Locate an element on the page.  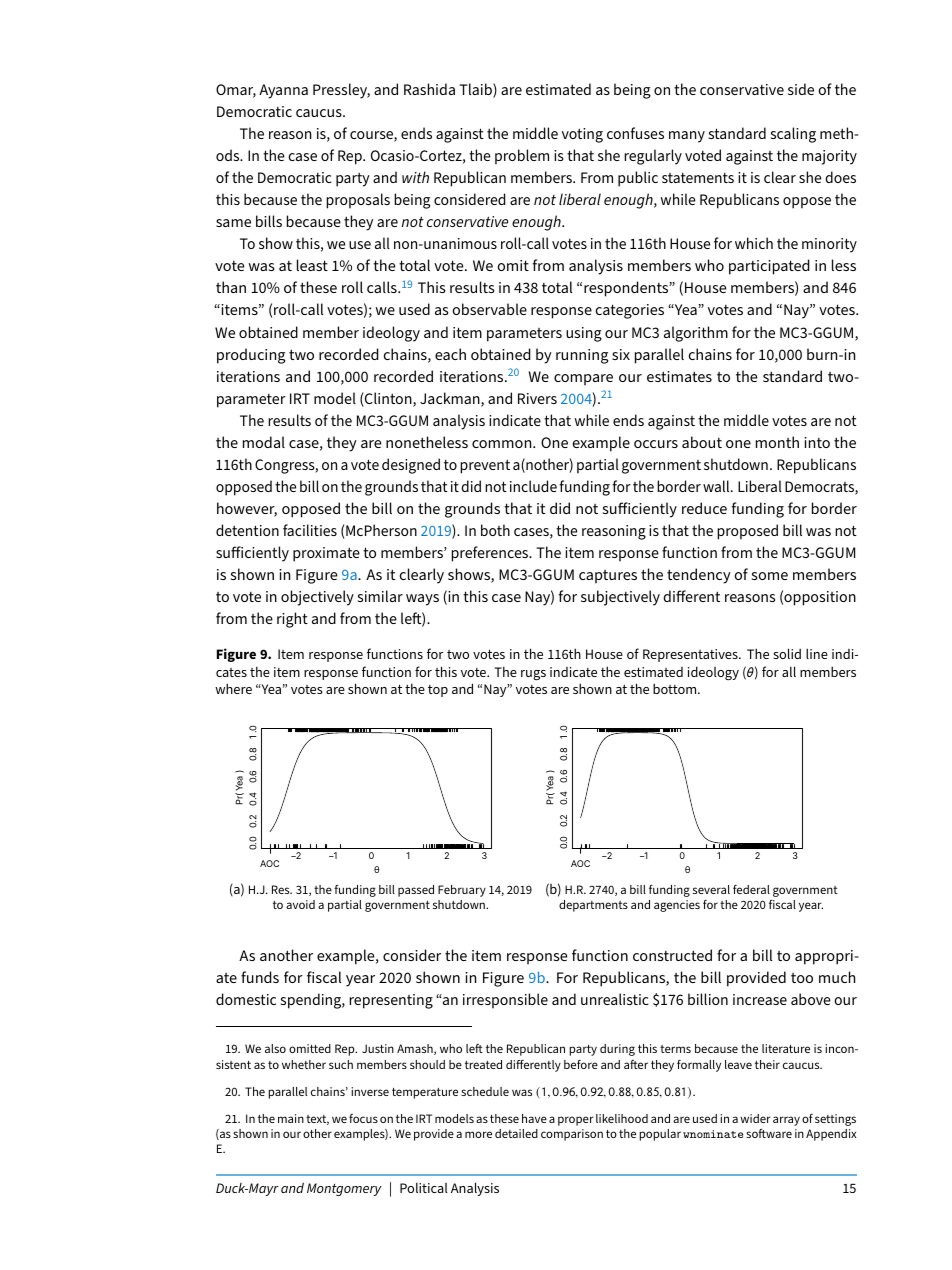
solid is located at coordinates (787, 653).
